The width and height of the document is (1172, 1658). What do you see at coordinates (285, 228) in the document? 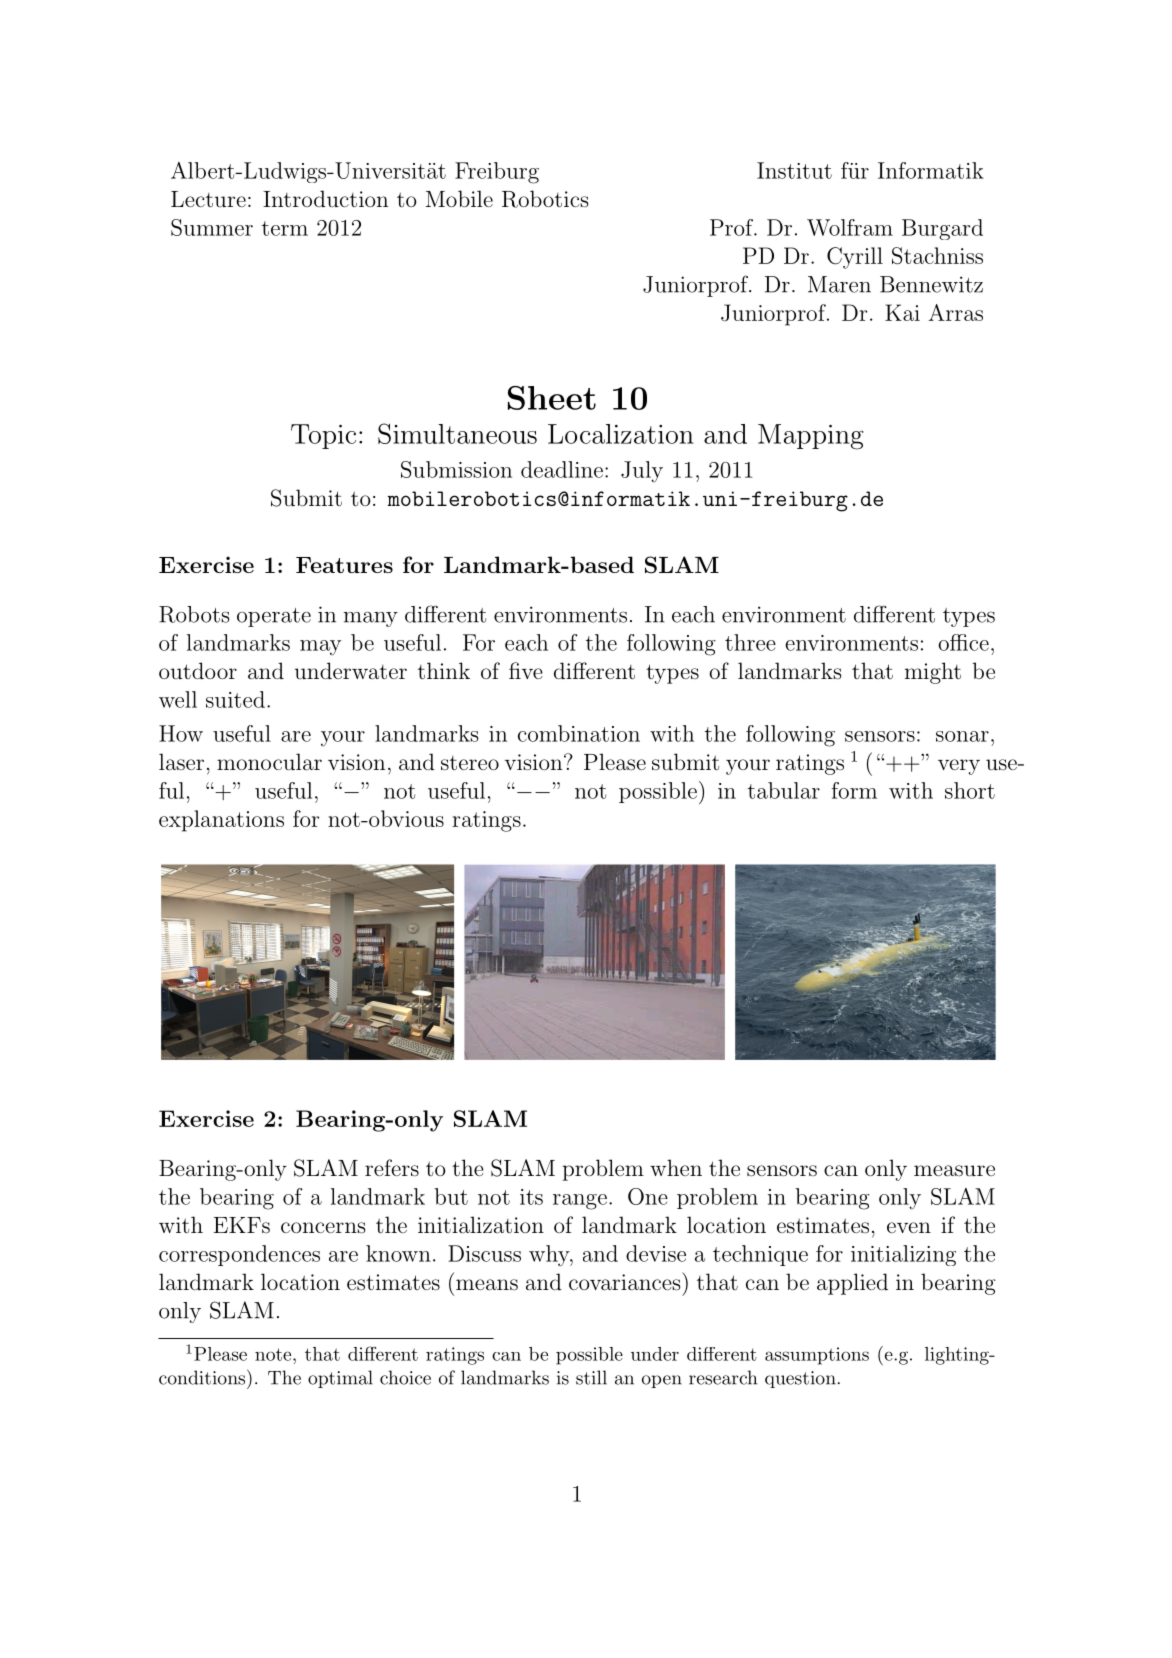
I see `term` at bounding box center [285, 228].
